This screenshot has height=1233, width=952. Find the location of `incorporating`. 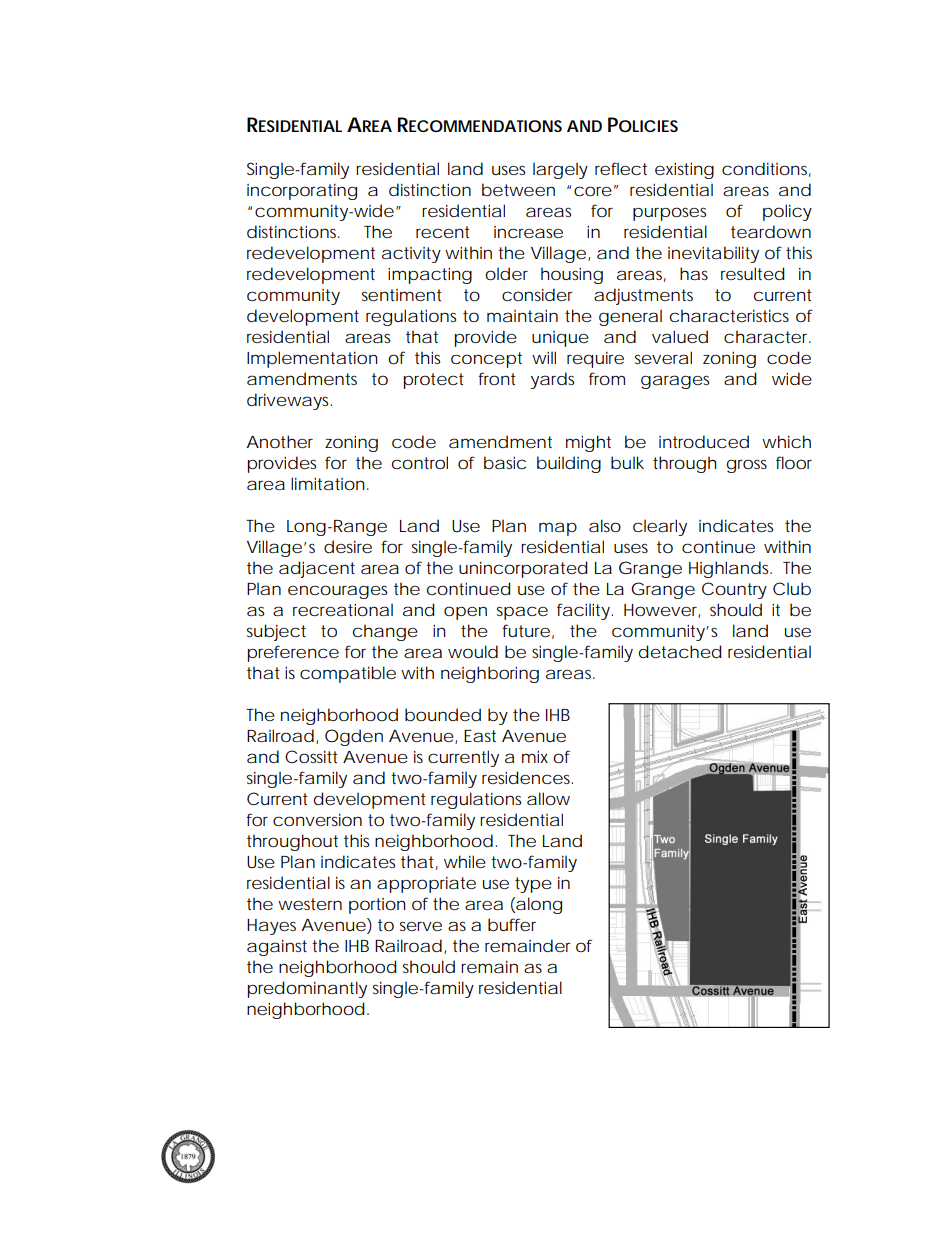

incorporating is located at coordinates (302, 191).
